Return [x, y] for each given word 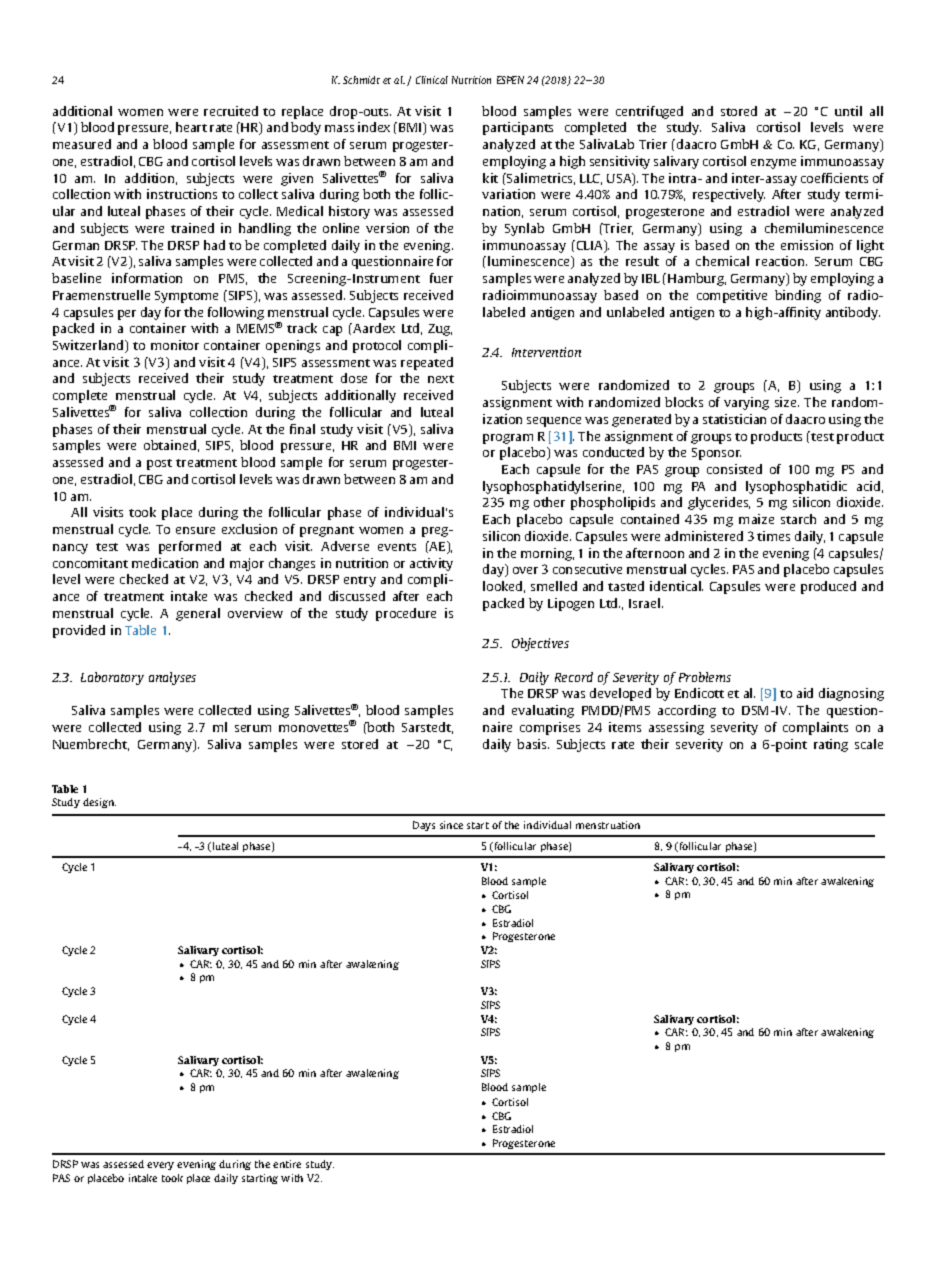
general [198, 614]
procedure [406, 614]
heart [191, 127]
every [160, 1166]
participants [518, 128]
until [848, 111]
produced [828, 587]
